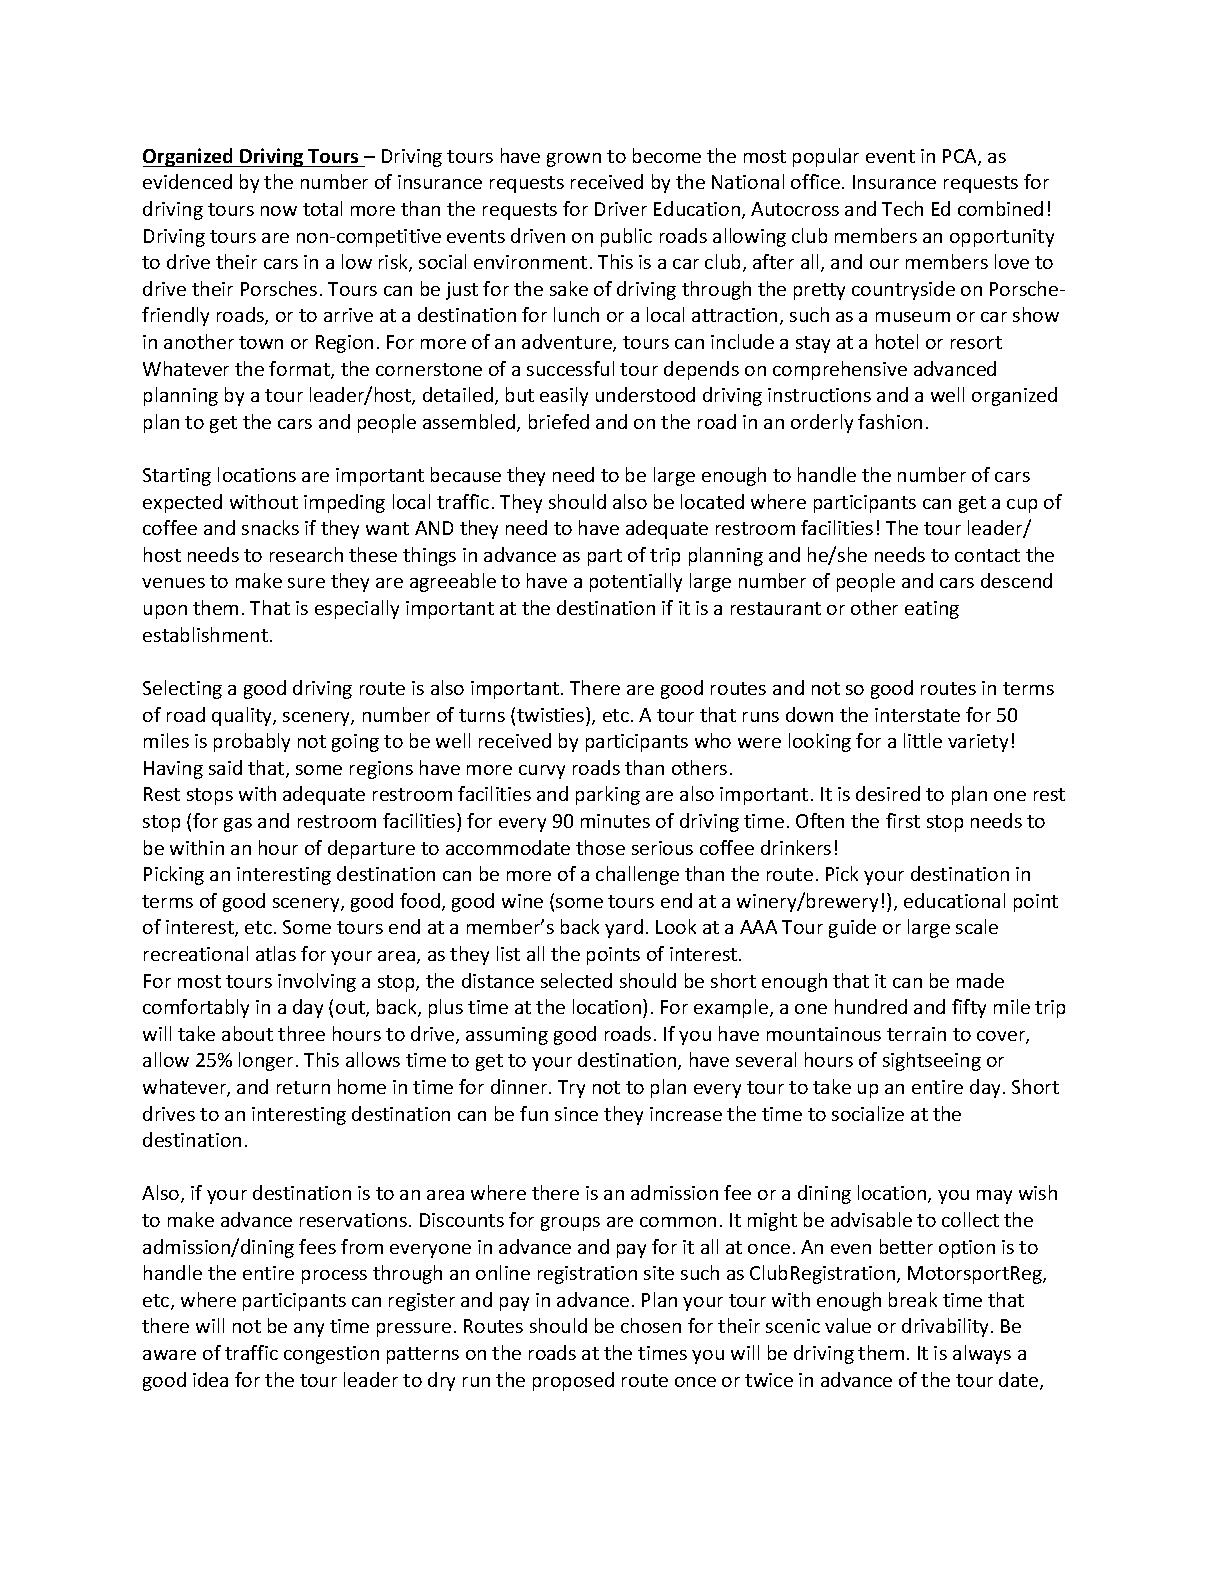 The height and width of the page is (1569, 1212). Describe the element at coordinates (636, 582) in the page. I see `potentially` at that location.
